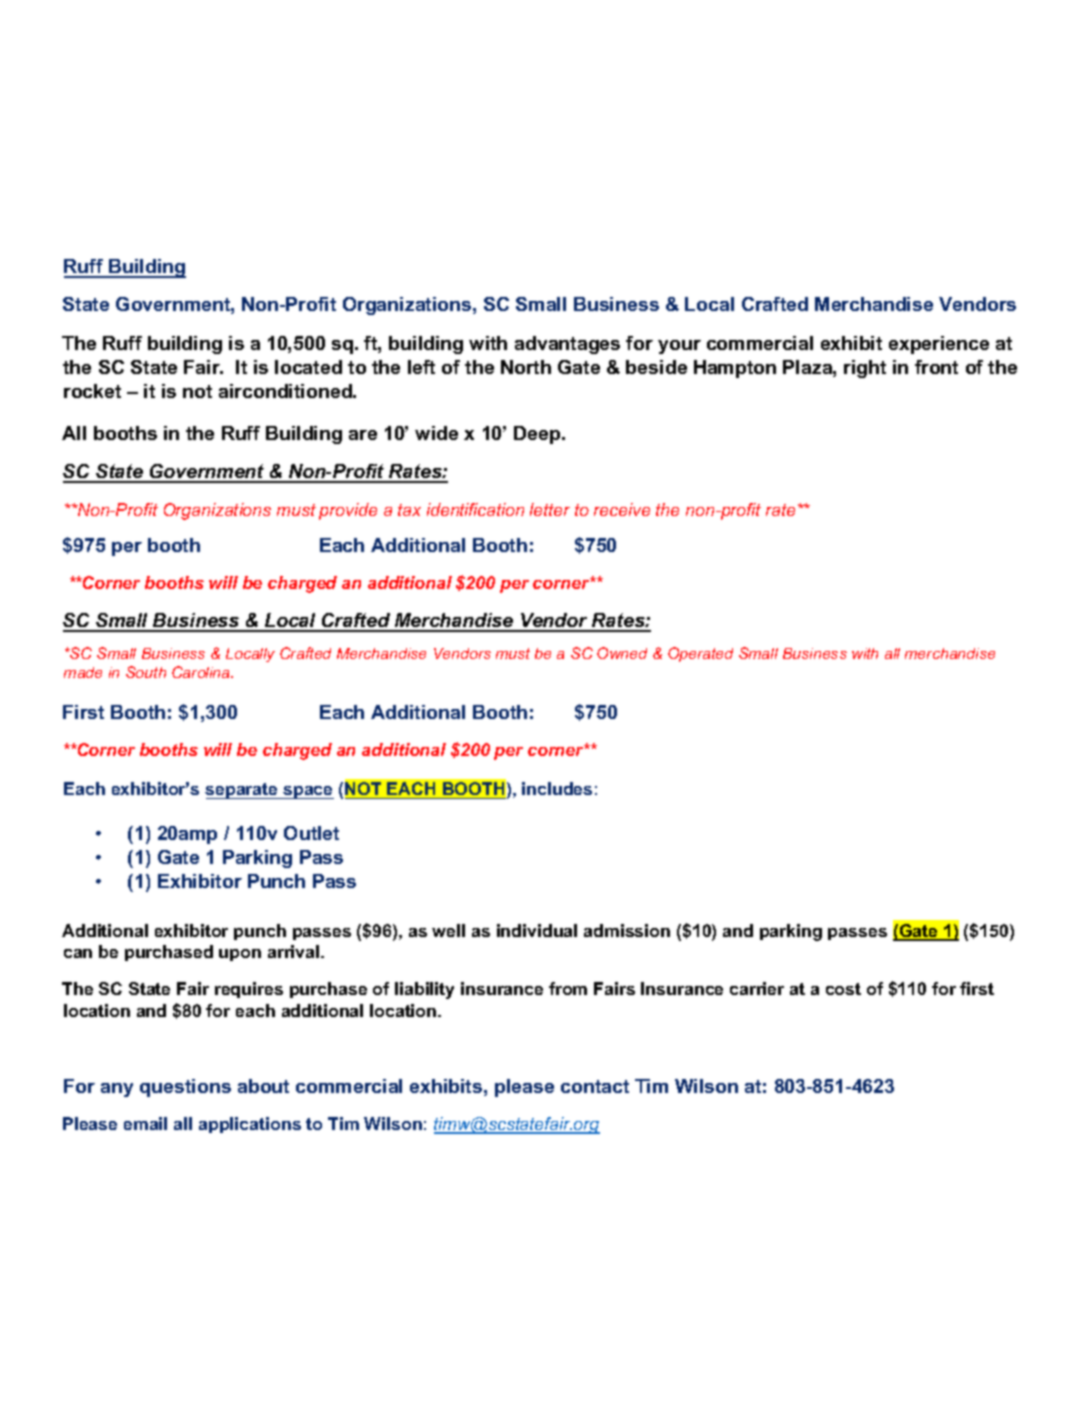 The width and height of the image is (1085, 1404). I want to click on Outlet, so click(311, 833).
